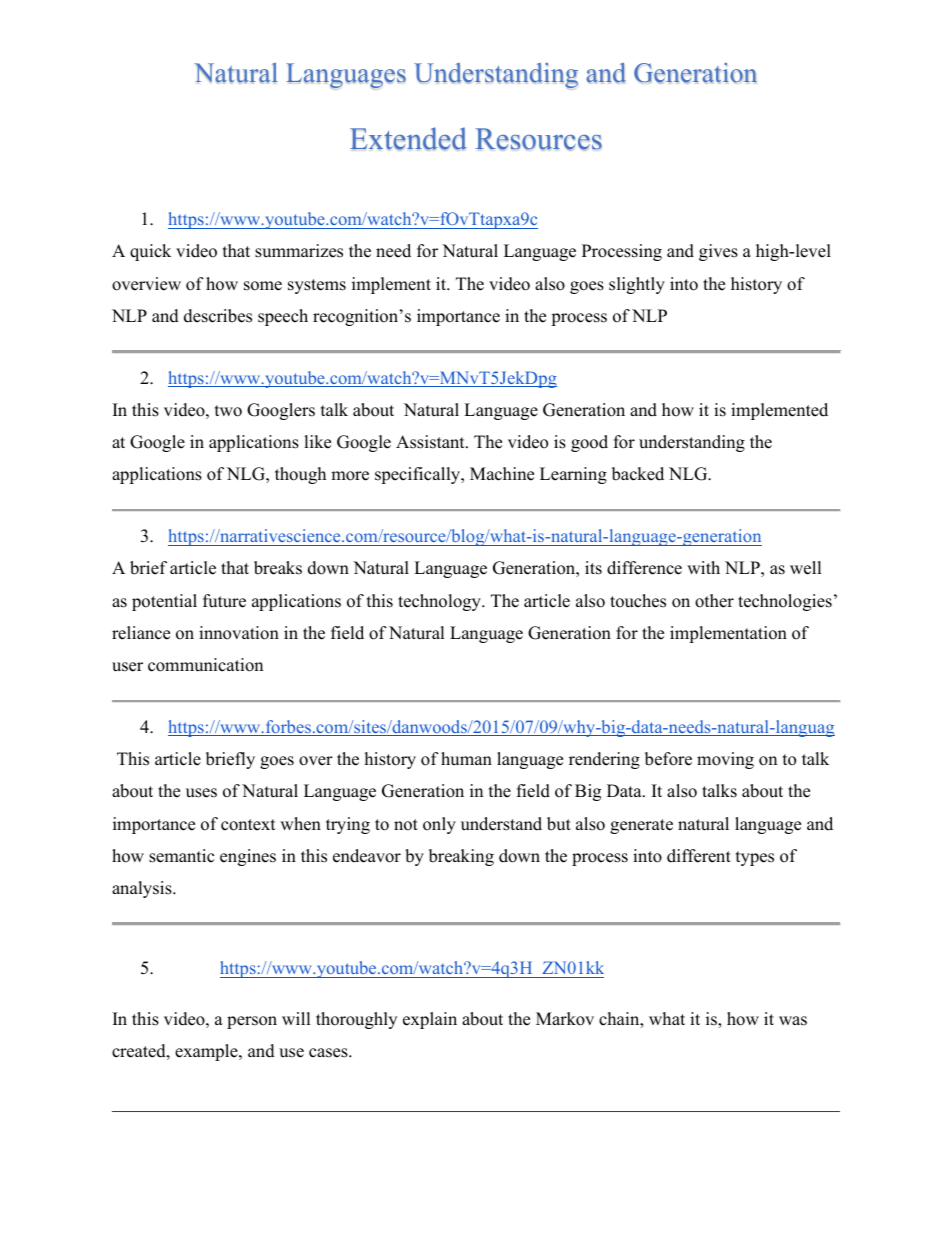 The width and height of the screenshot is (952, 1233). What do you see at coordinates (224, 601) in the screenshot?
I see `future` at bounding box center [224, 601].
